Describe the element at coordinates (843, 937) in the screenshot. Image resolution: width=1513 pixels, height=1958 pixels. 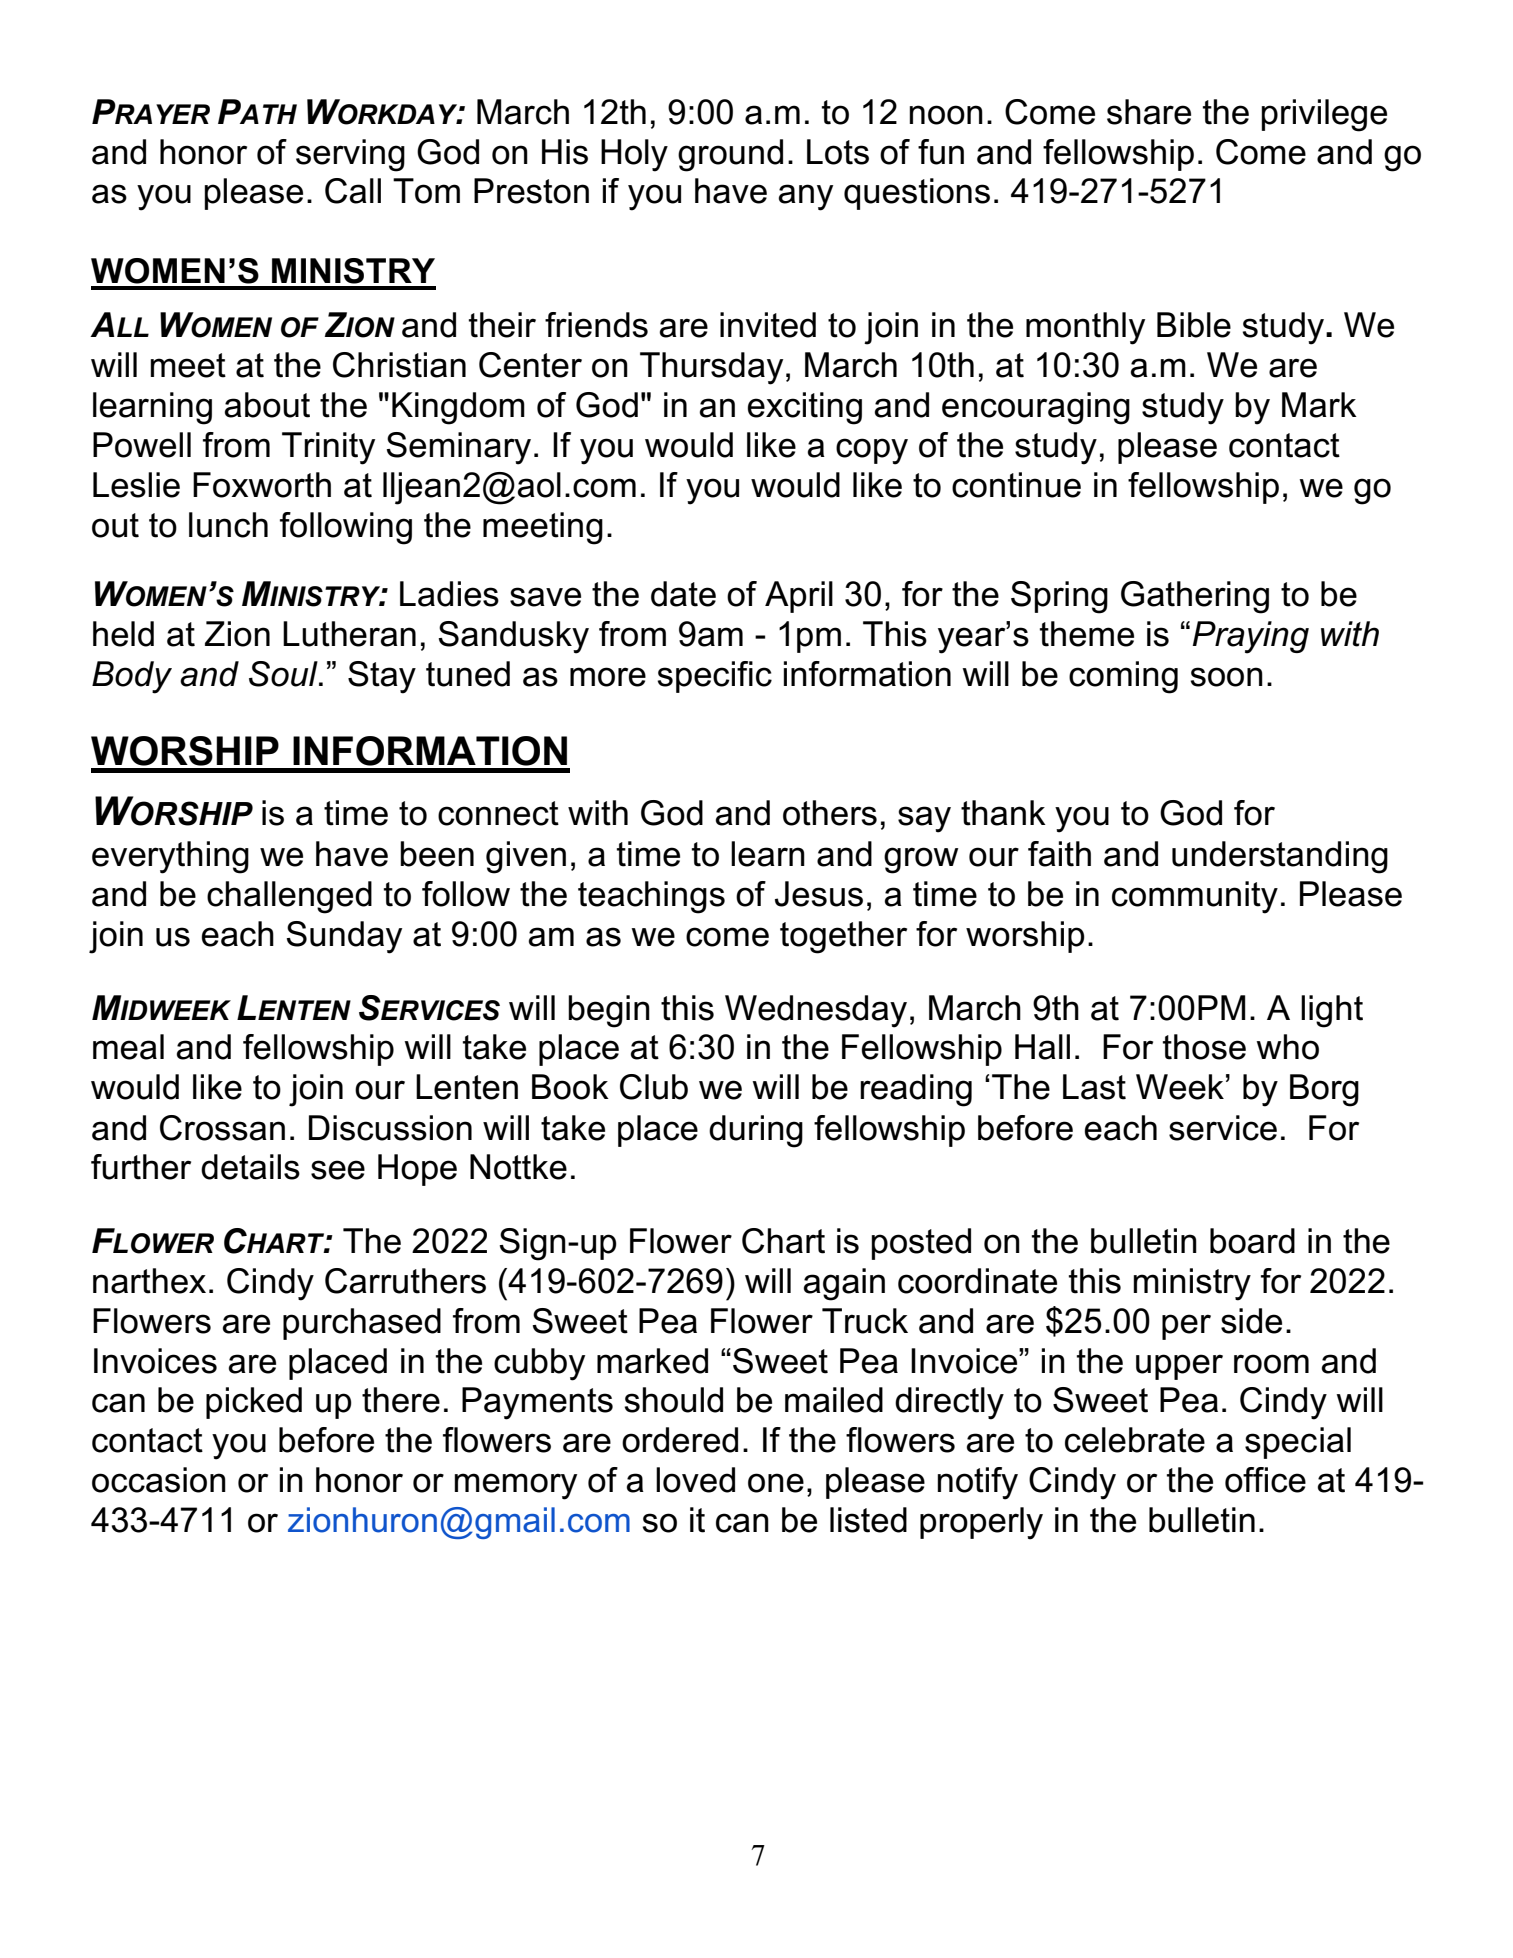
I see `together` at that location.
